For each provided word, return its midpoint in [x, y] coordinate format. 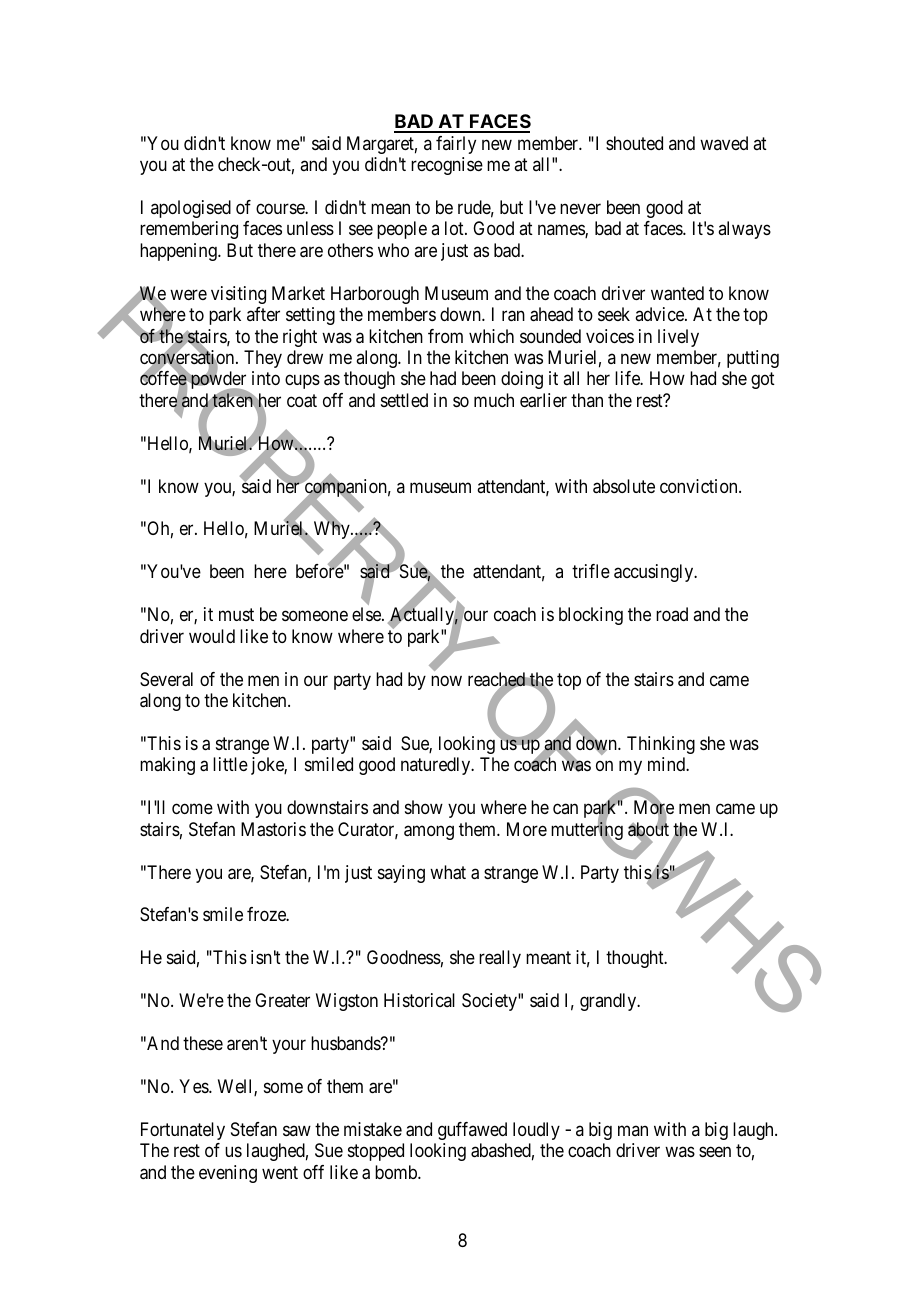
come [192, 809]
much [494, 400]
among [429, 832]
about [648, 830]
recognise [447, 166]
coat [302, 401]
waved [724, 143]
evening [228, 1174]
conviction [700, 486]
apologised [191, 209]
